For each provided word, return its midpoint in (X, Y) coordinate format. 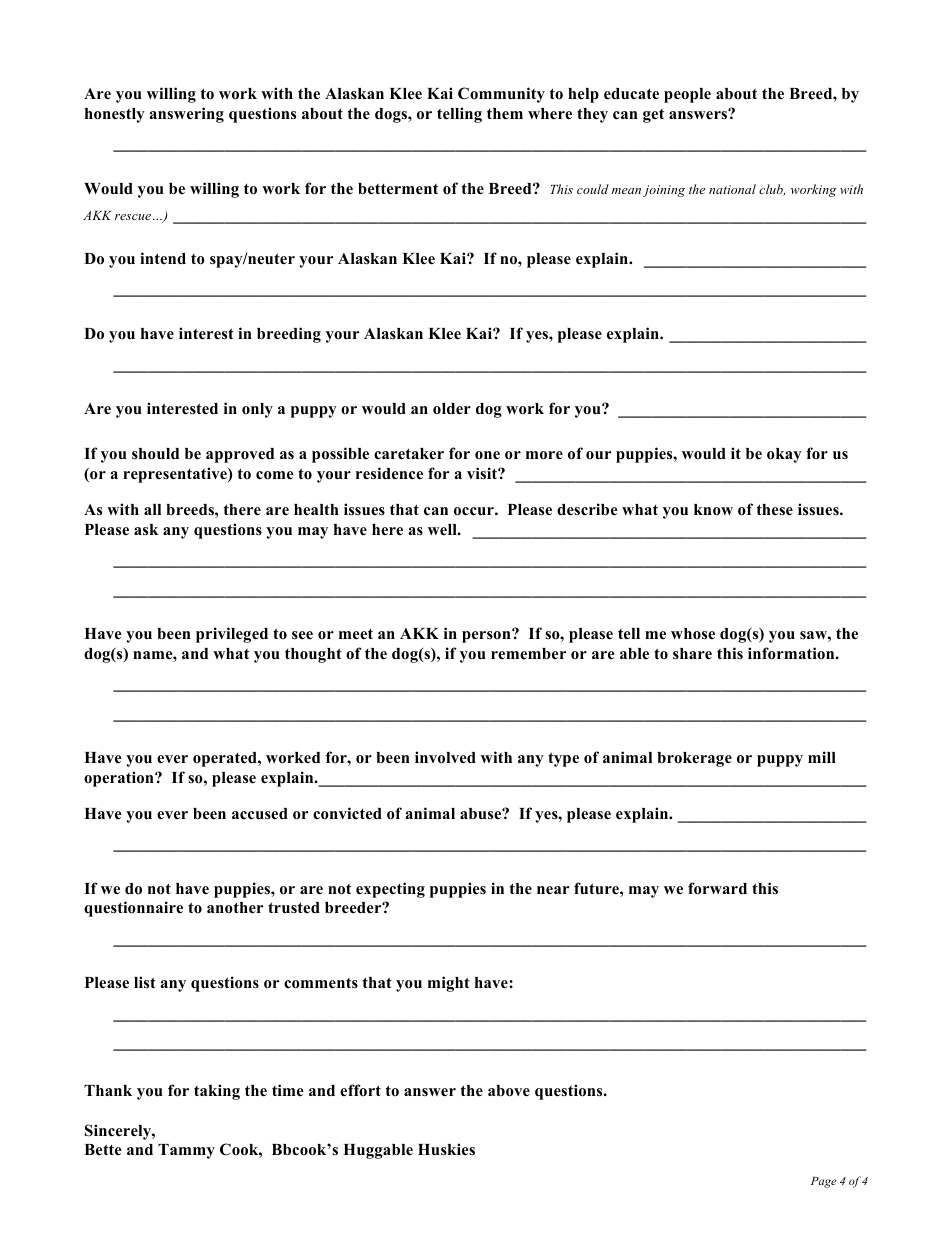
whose (693, 634)
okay (784, 455)
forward (717, 888)
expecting (390, 890)
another (235, 908)
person (487, 636)
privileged (232, 635)
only (257, 410)
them (505, 114)
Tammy (186, 1151)
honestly (115, 115)
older (452, 409)
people (687, 95)
